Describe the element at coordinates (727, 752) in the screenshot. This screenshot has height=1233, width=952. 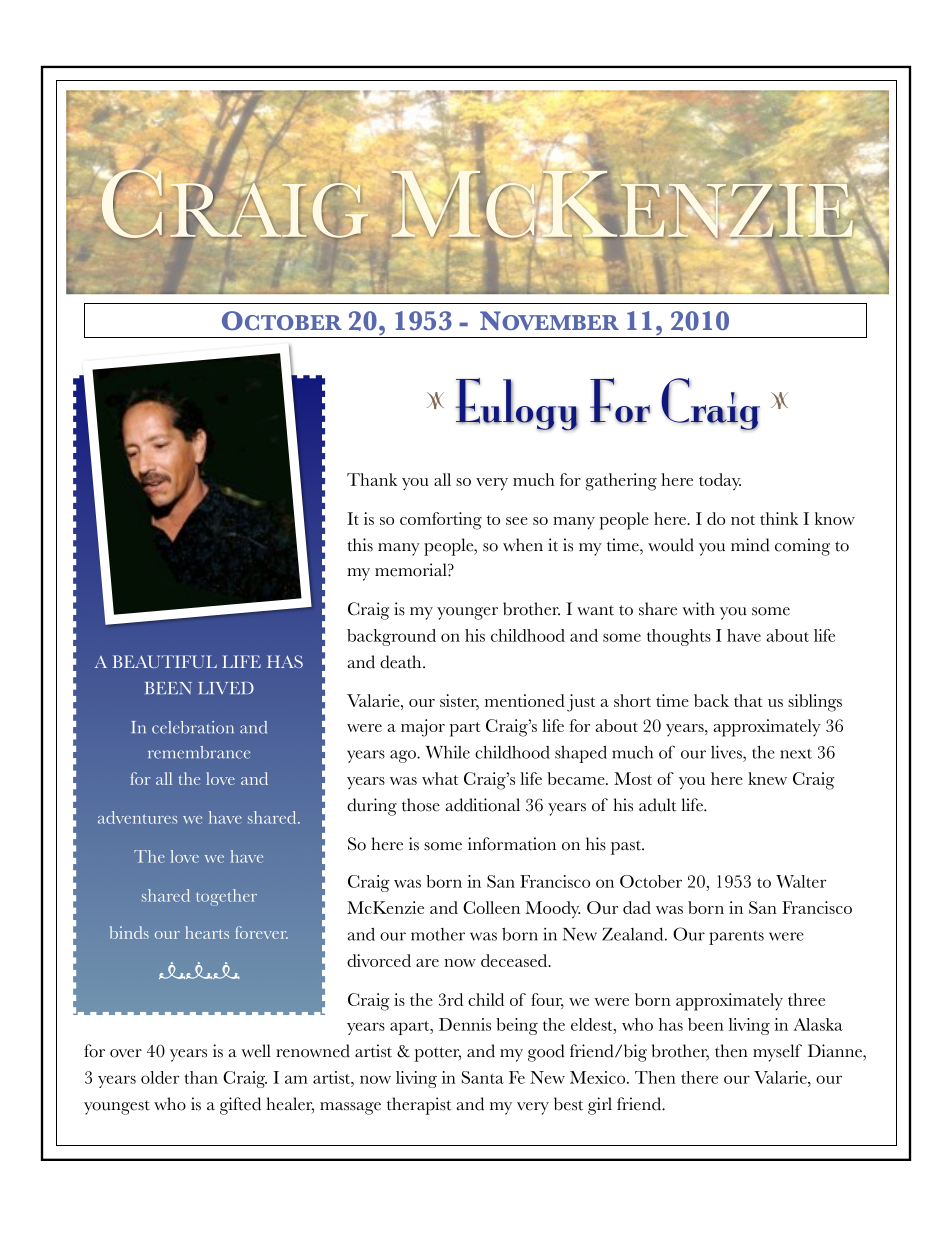
I see `lives` at that location.
